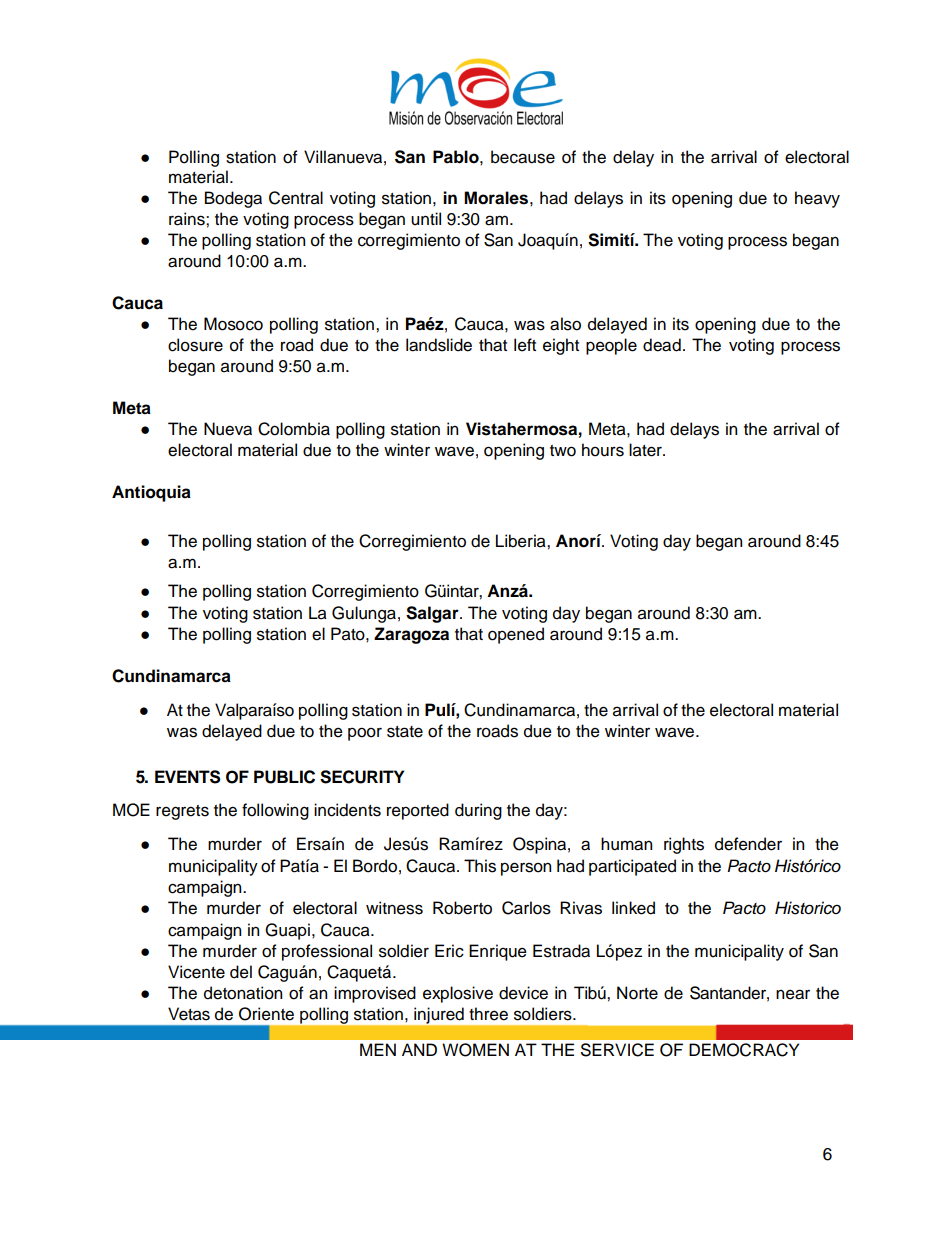  I want to click on defender, so click(748, 844).
